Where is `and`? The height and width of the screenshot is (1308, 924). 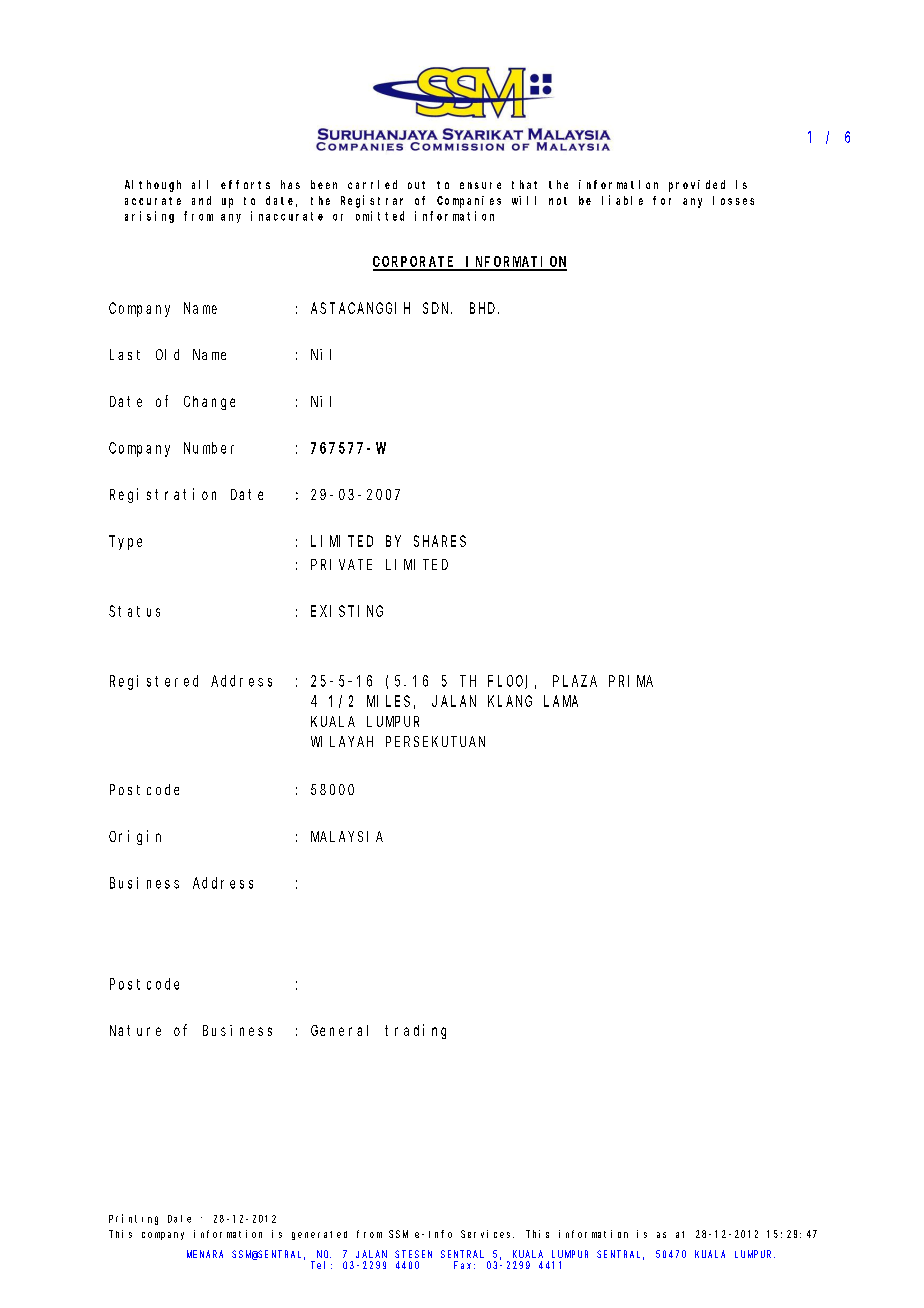
and is located at coordinates (201, 200).
